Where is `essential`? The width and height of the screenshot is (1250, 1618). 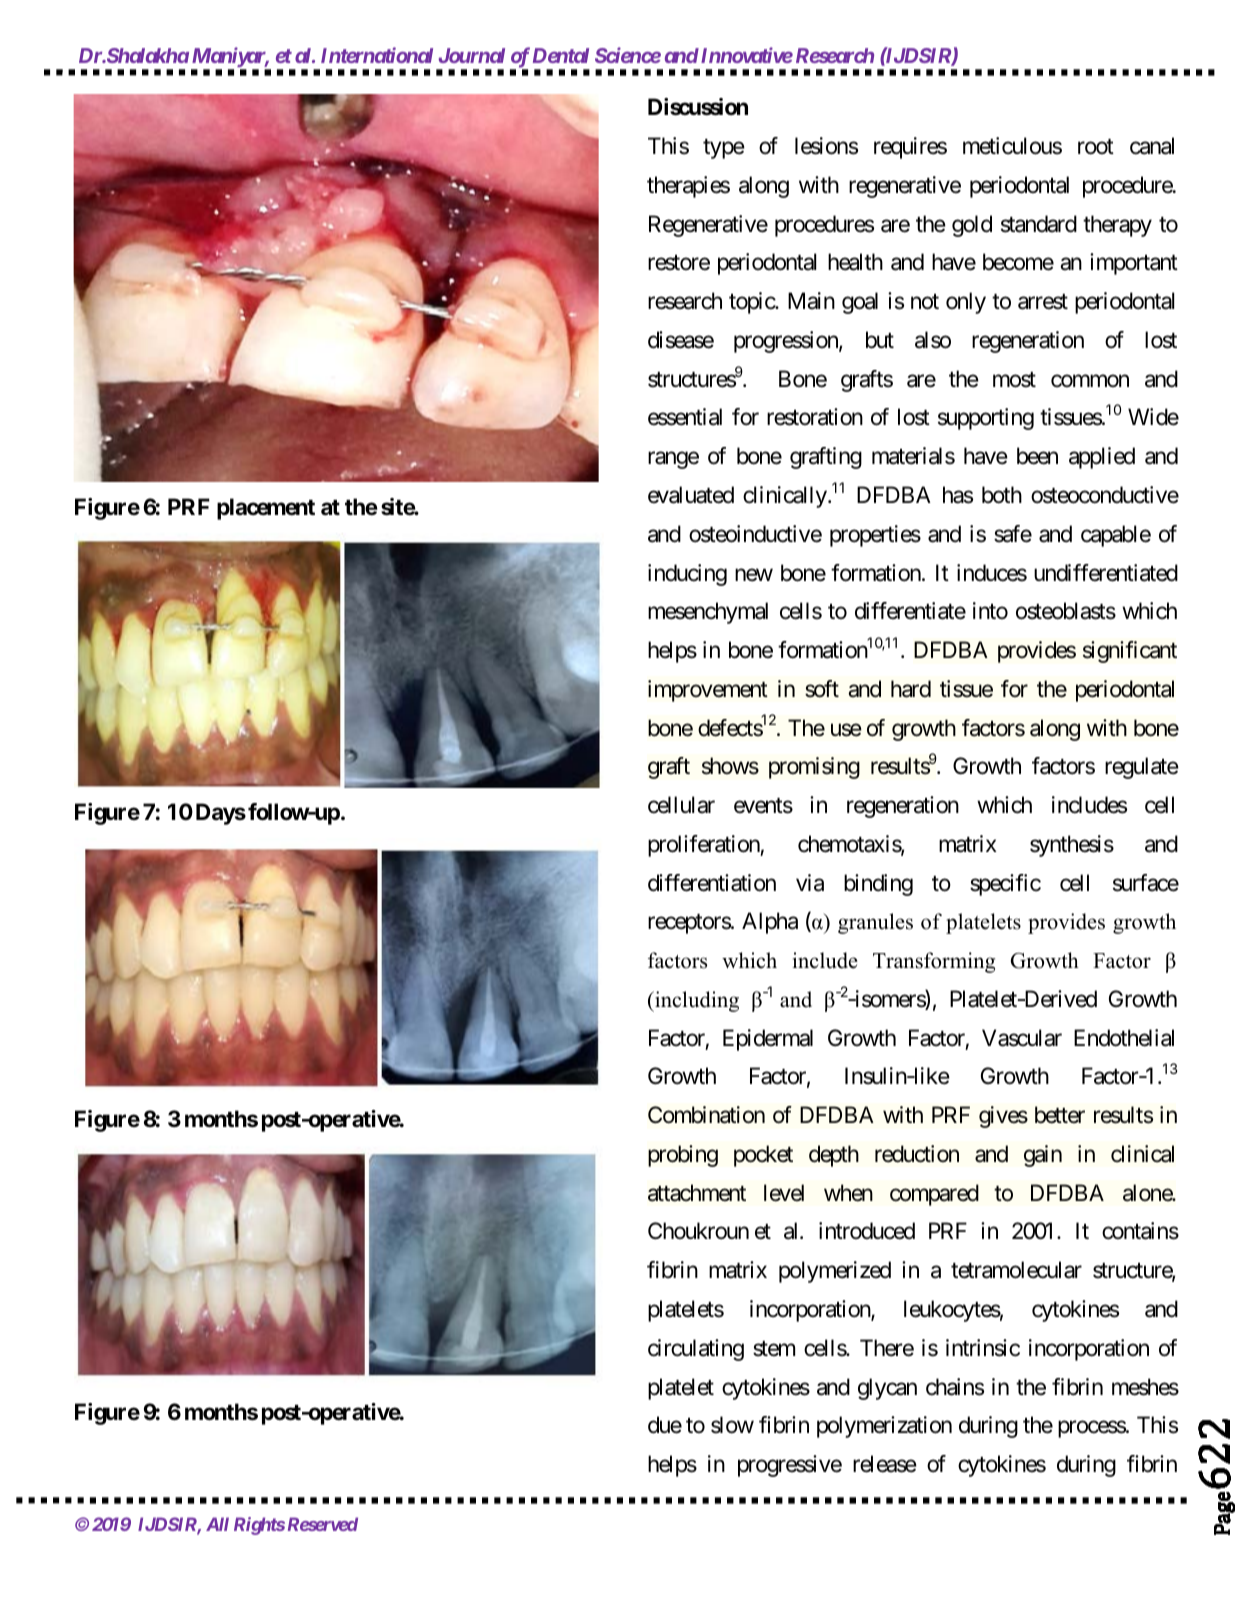
essential is located at coordinates (685, 417).
